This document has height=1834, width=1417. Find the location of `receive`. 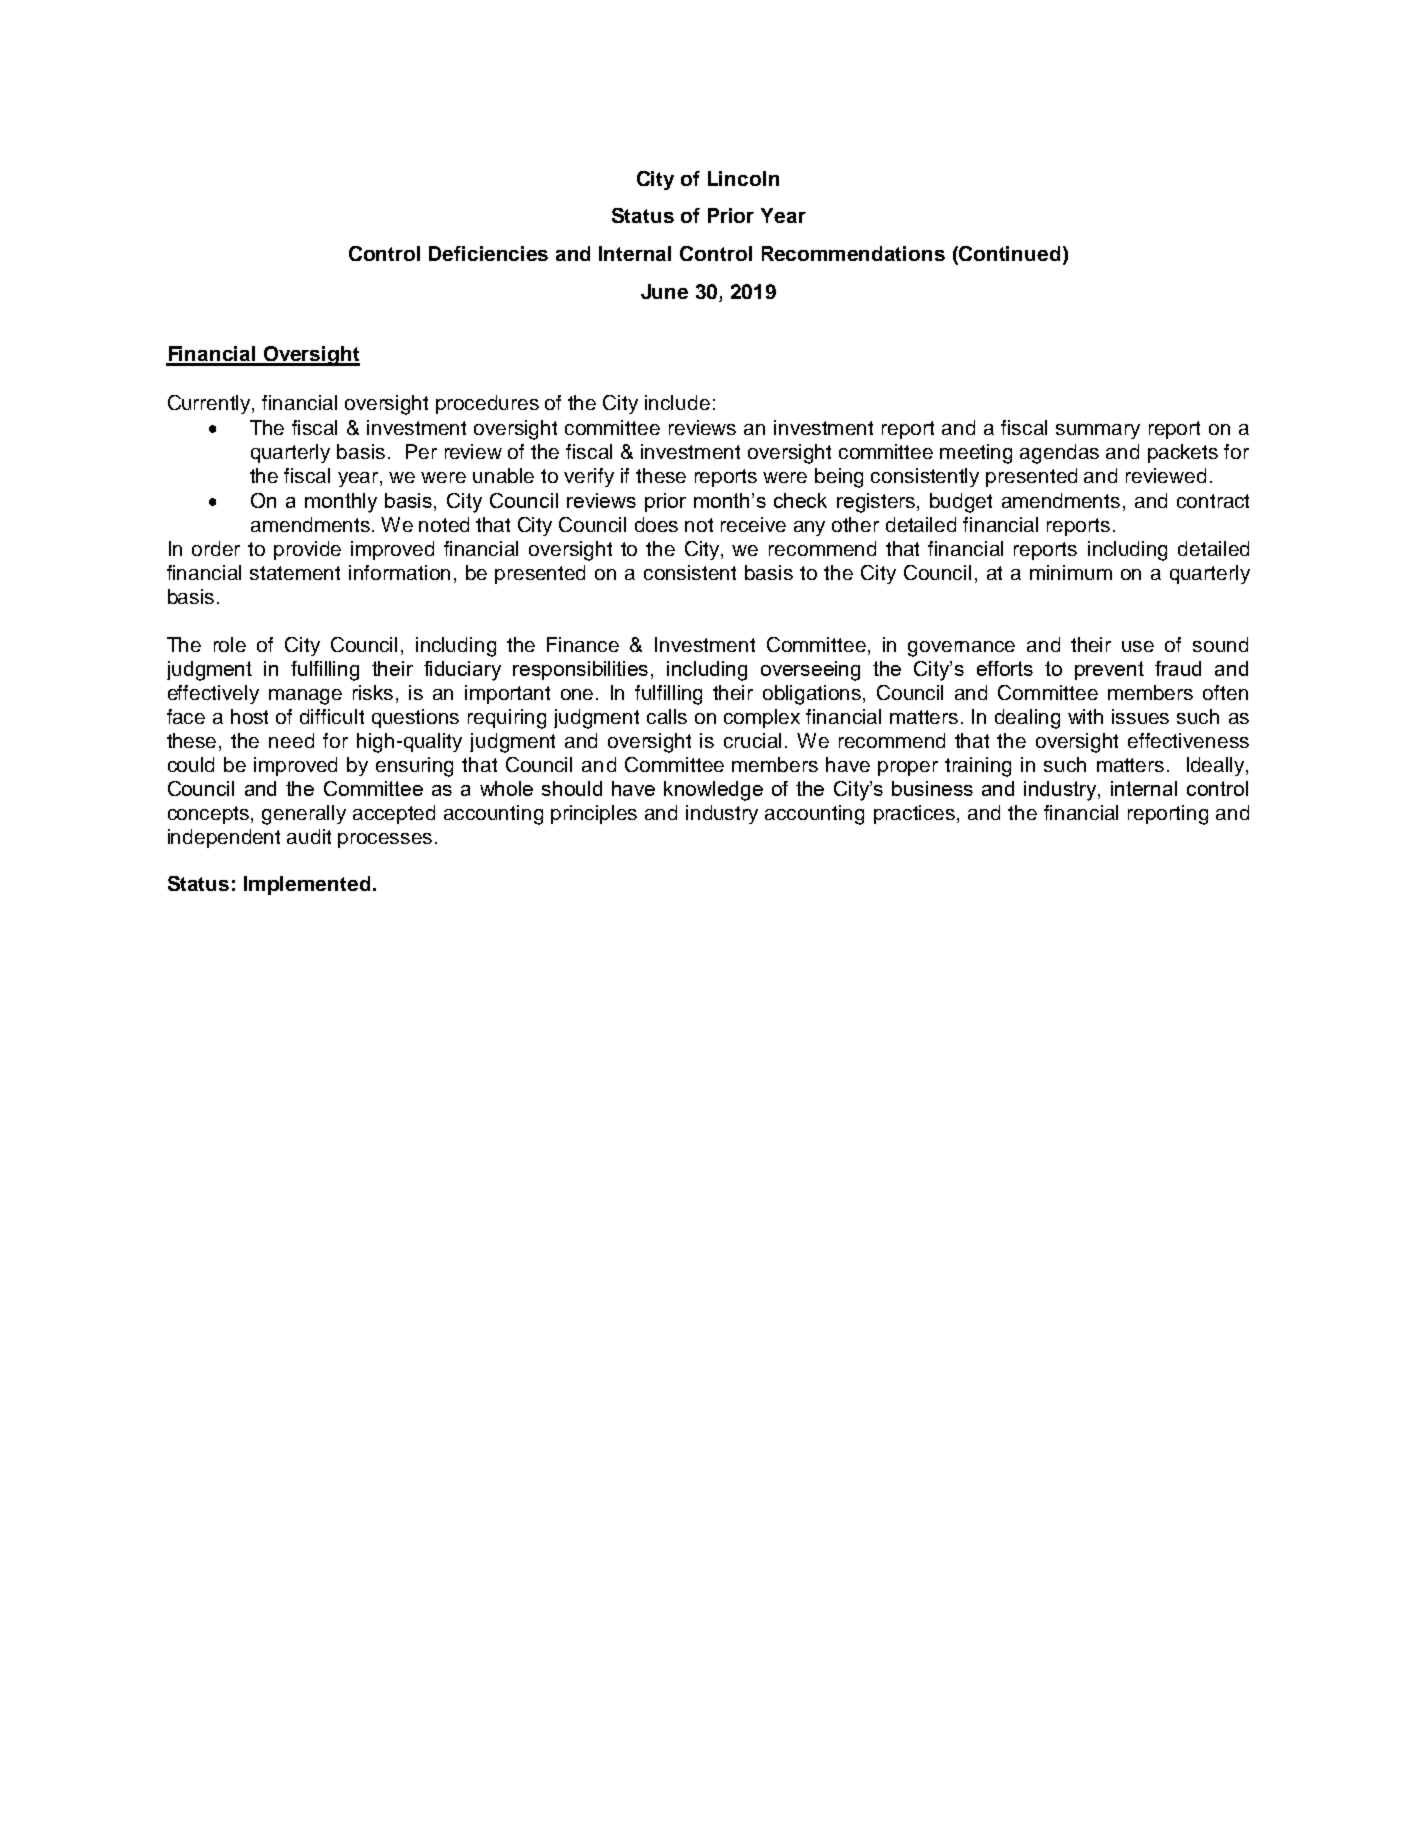

receive is located at coordinates (753, 524).
